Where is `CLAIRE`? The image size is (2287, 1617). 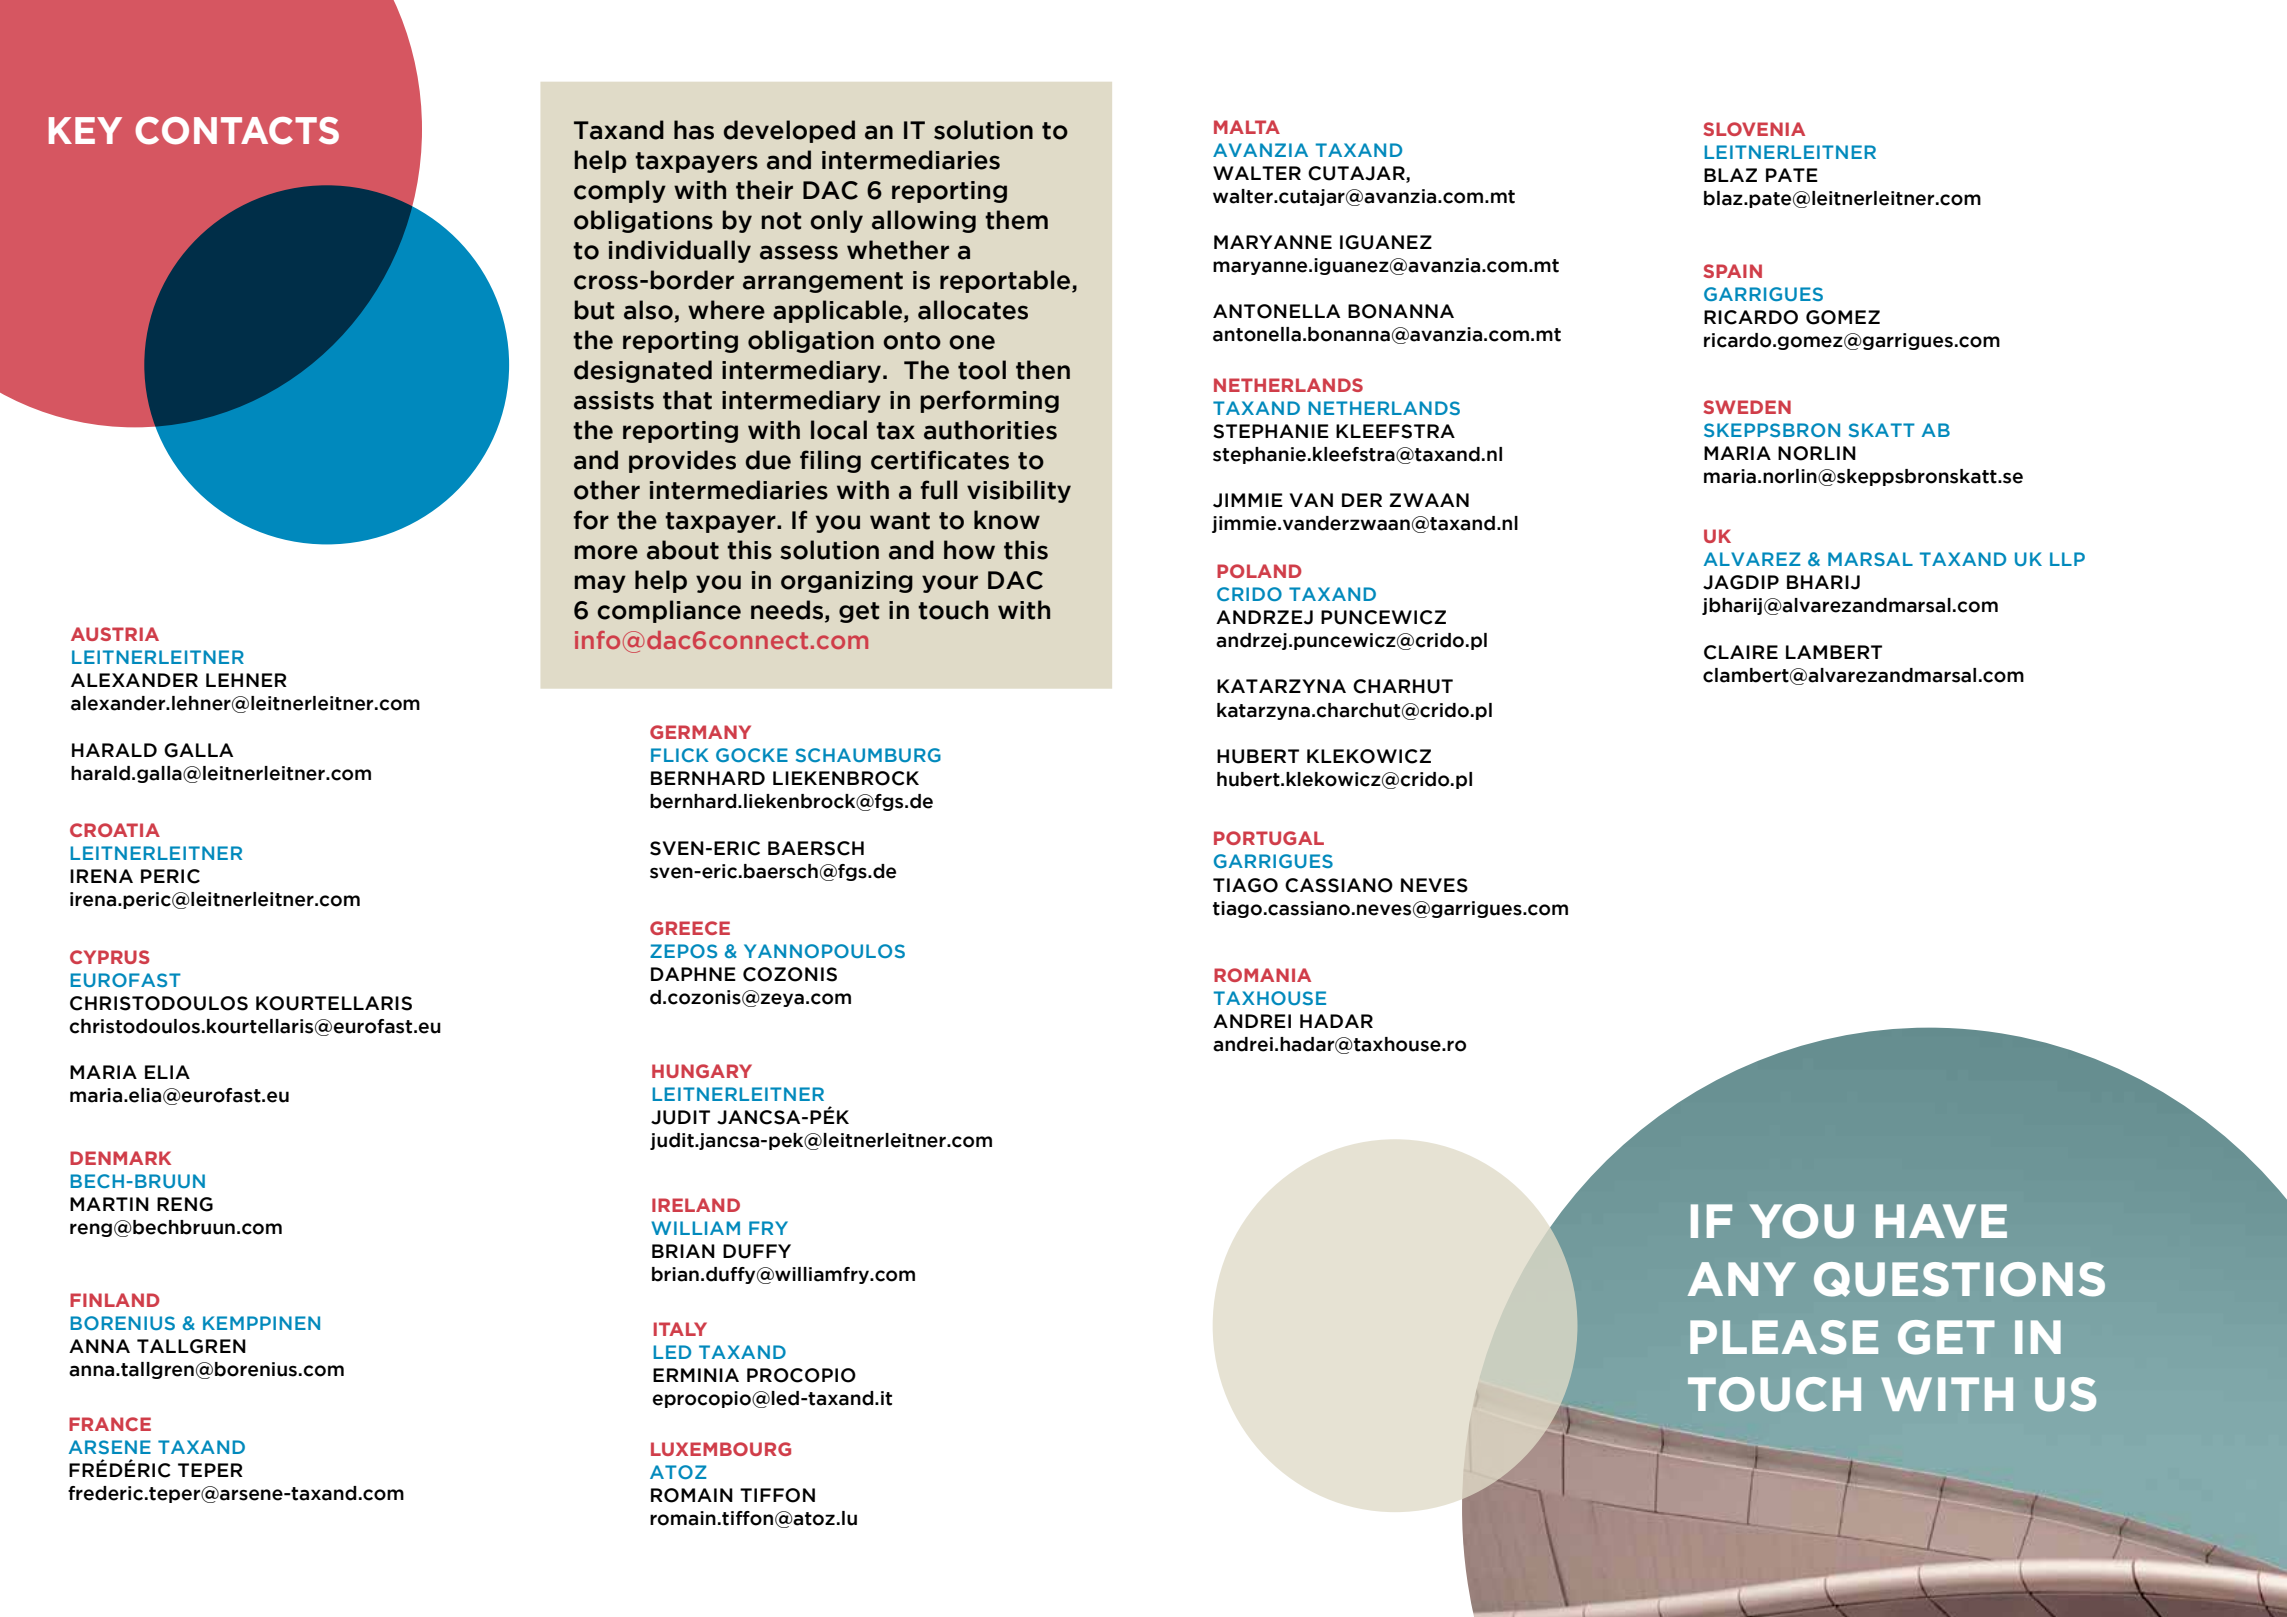 CLAIRE is located at coordinates (1741, 652).
